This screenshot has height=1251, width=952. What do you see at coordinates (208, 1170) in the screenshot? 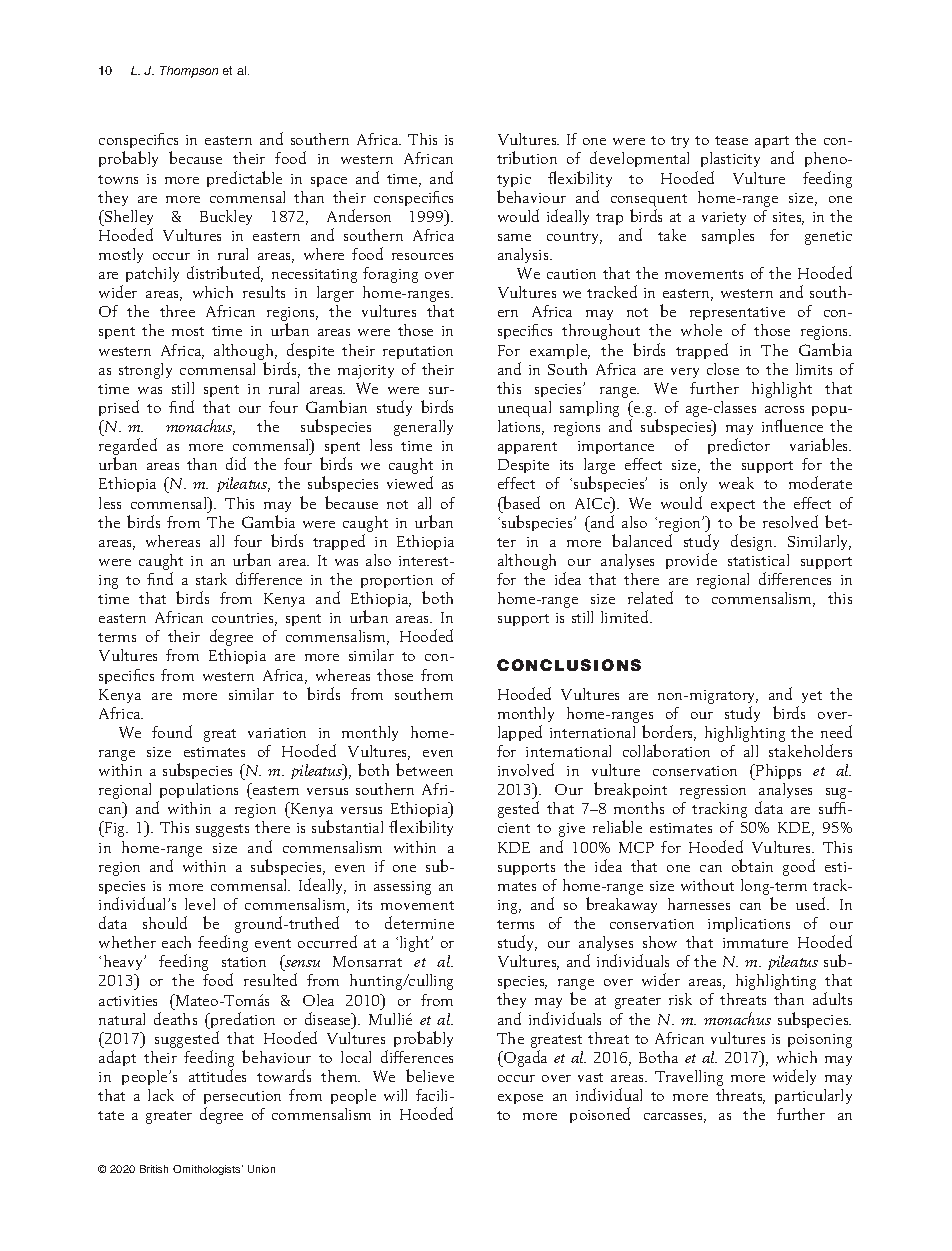
I see `Ornithologists` at bounding box center [208, 1170].
